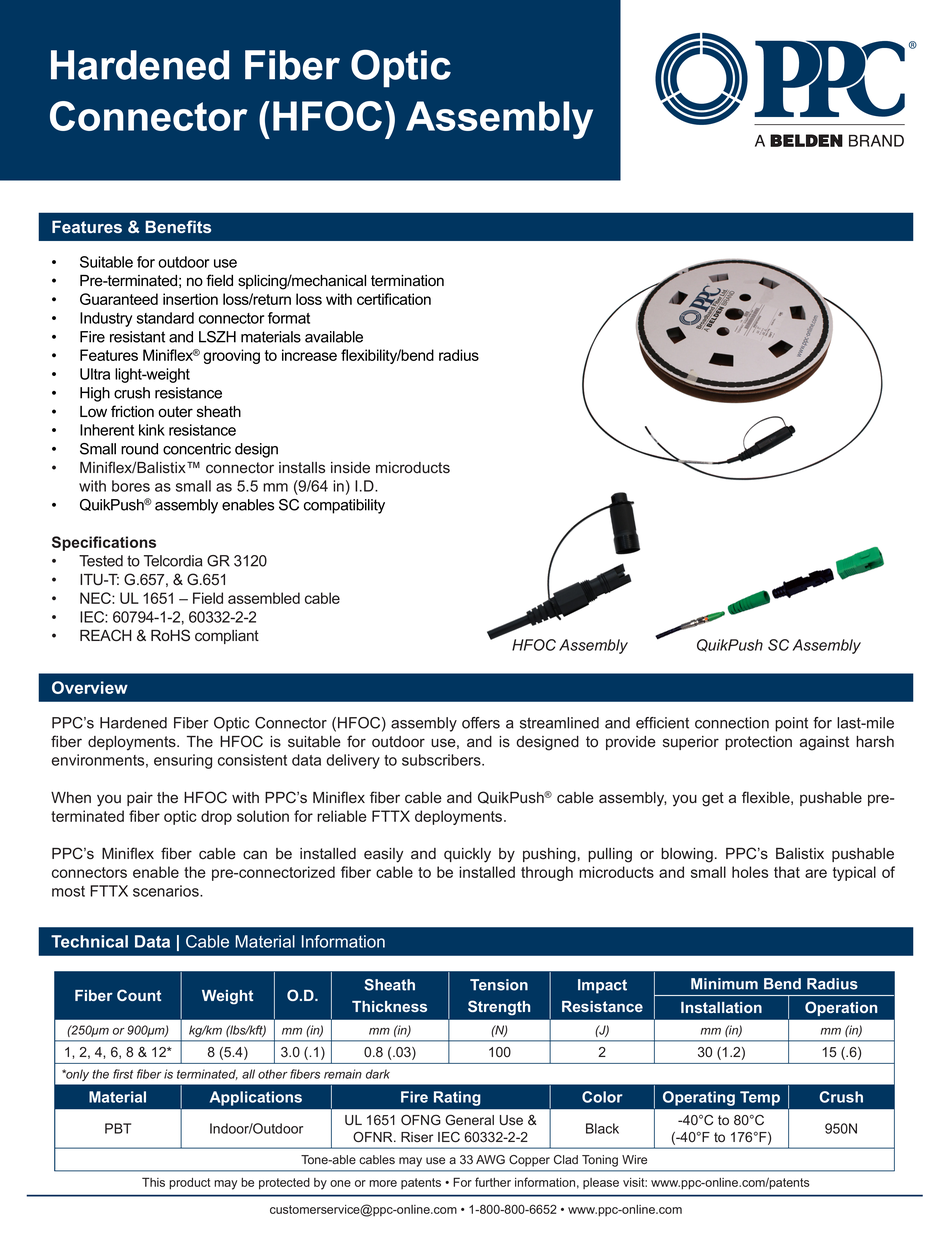 The image size is (952, 1233). Describe the element at coordinates (153, 1182) in the screenshot. I see `This` at that location.
